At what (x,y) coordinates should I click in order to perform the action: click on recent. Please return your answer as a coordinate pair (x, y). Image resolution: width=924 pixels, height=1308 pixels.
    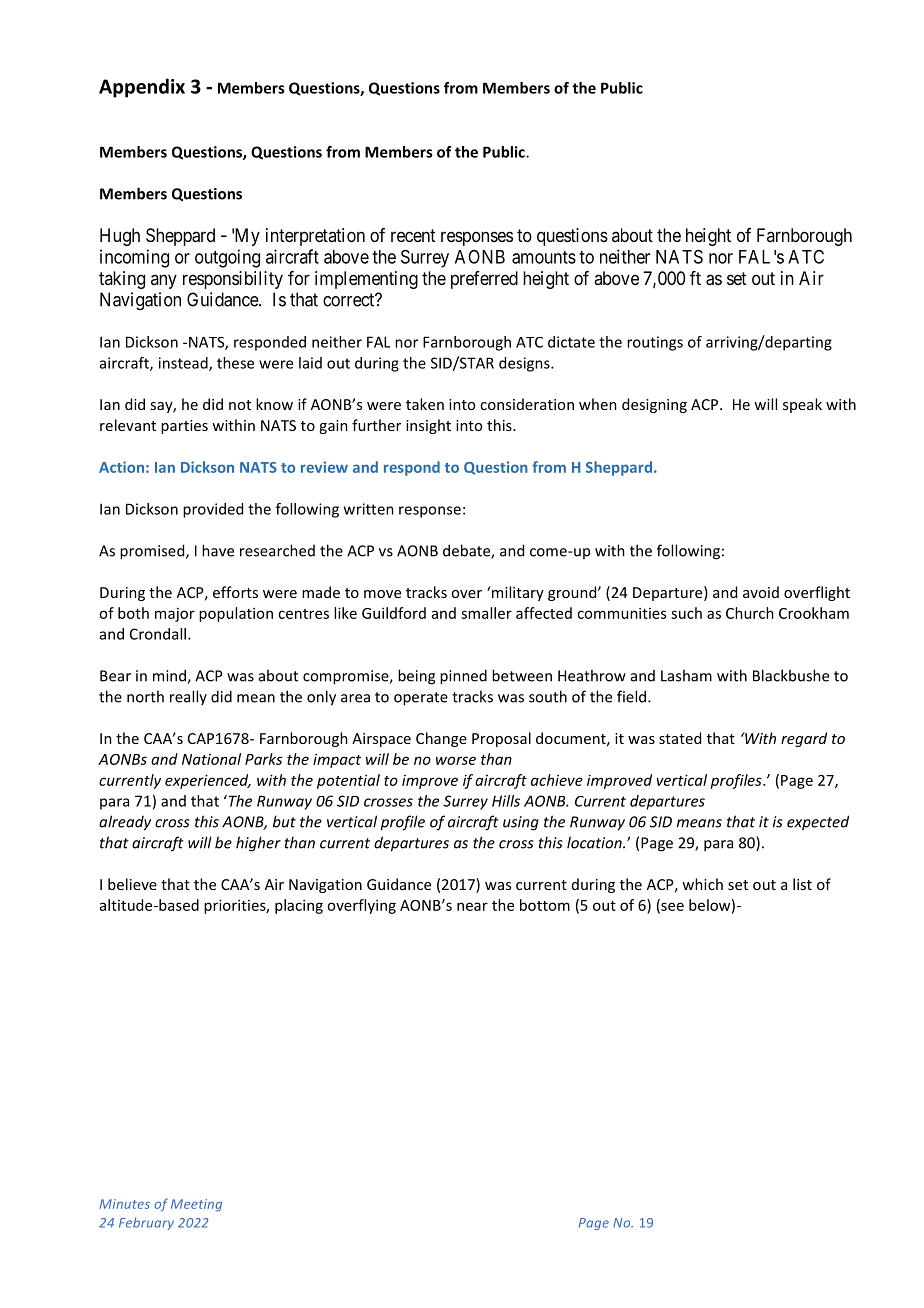
    Looking at the image, I should click on (413, 235).
